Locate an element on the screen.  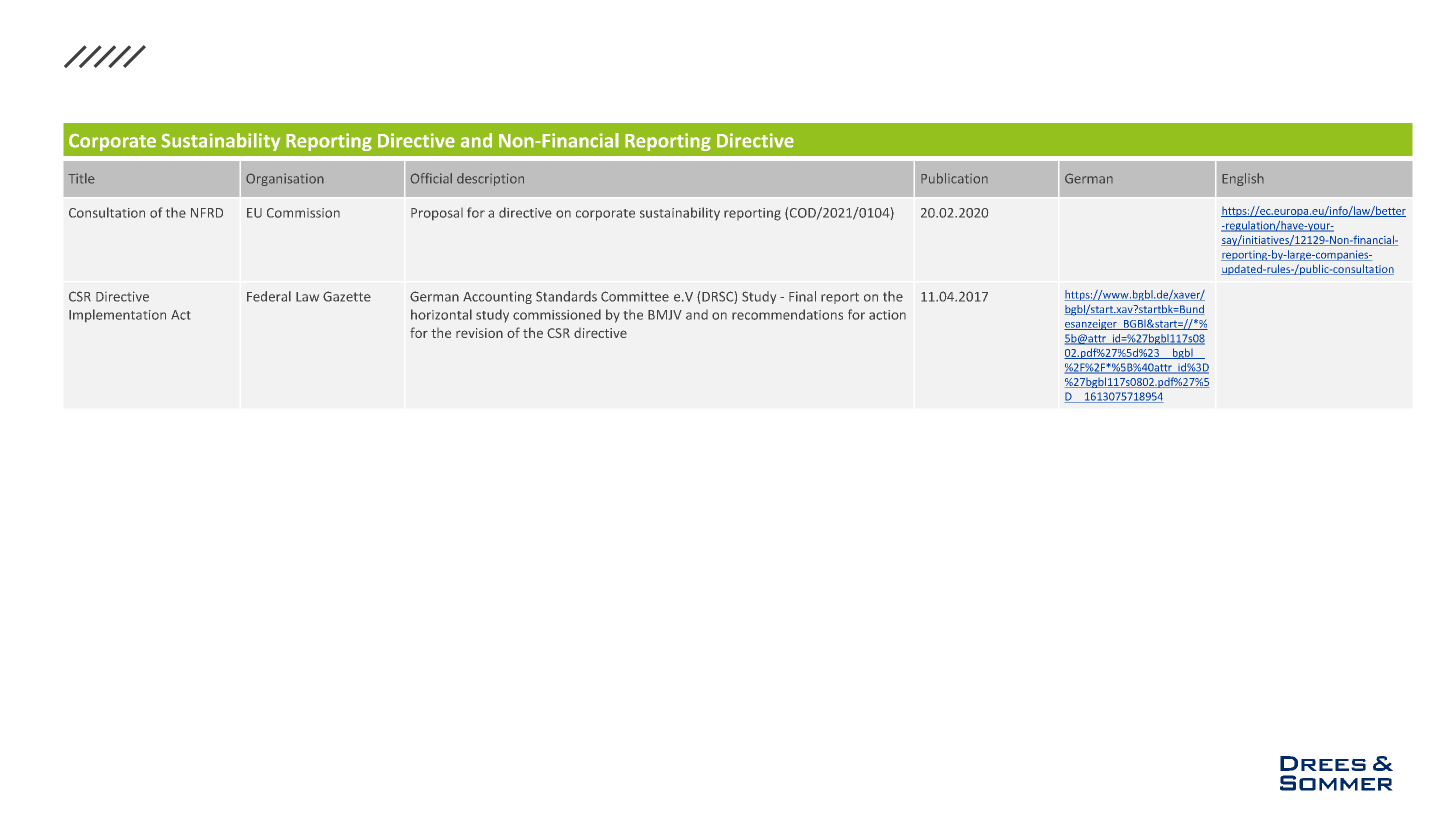
Committee is located at coordinates (635, 296).
